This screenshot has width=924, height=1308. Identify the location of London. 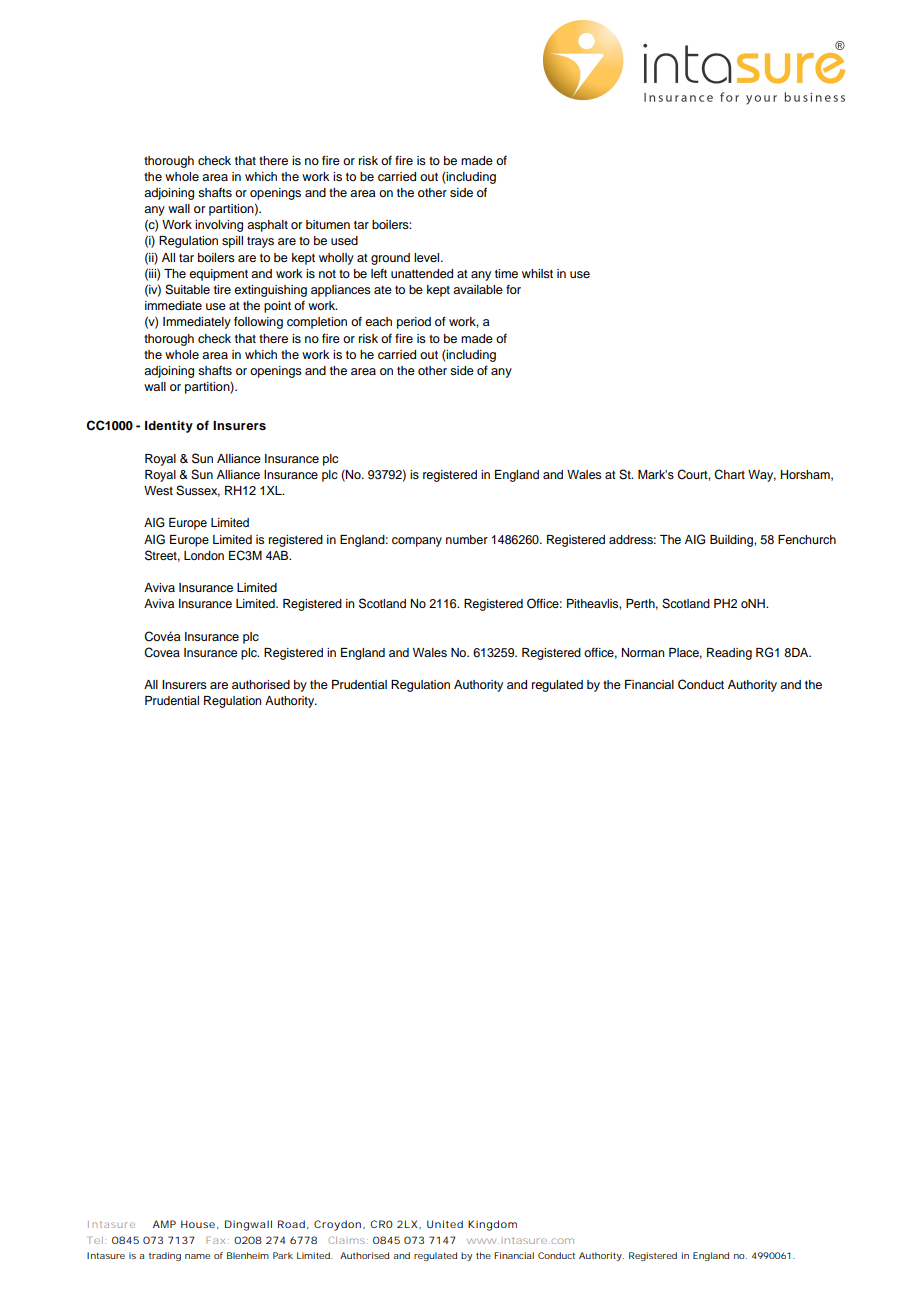
(204, 555).
